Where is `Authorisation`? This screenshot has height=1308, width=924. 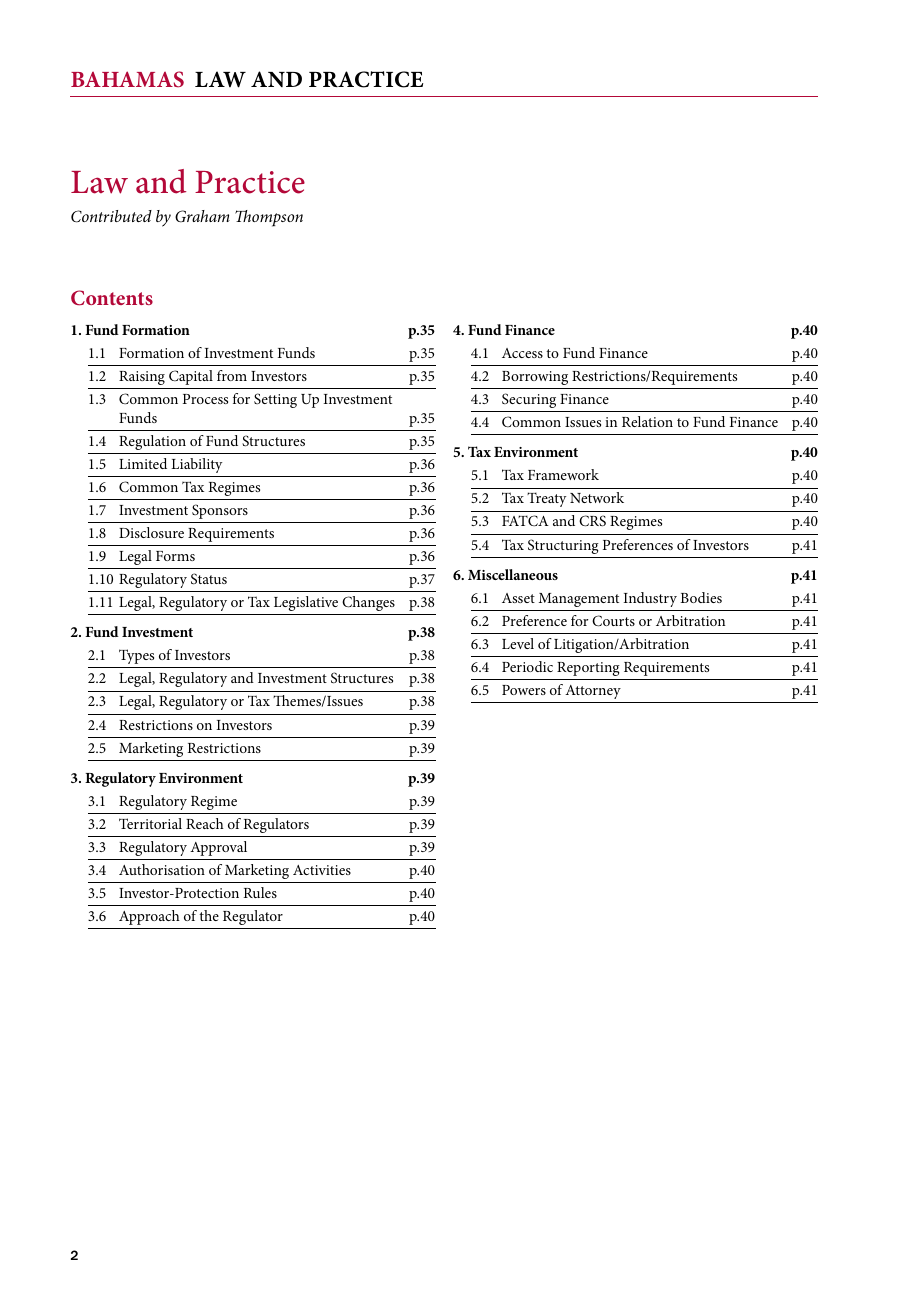
Authorisation is located at coordinates (162, 869).
